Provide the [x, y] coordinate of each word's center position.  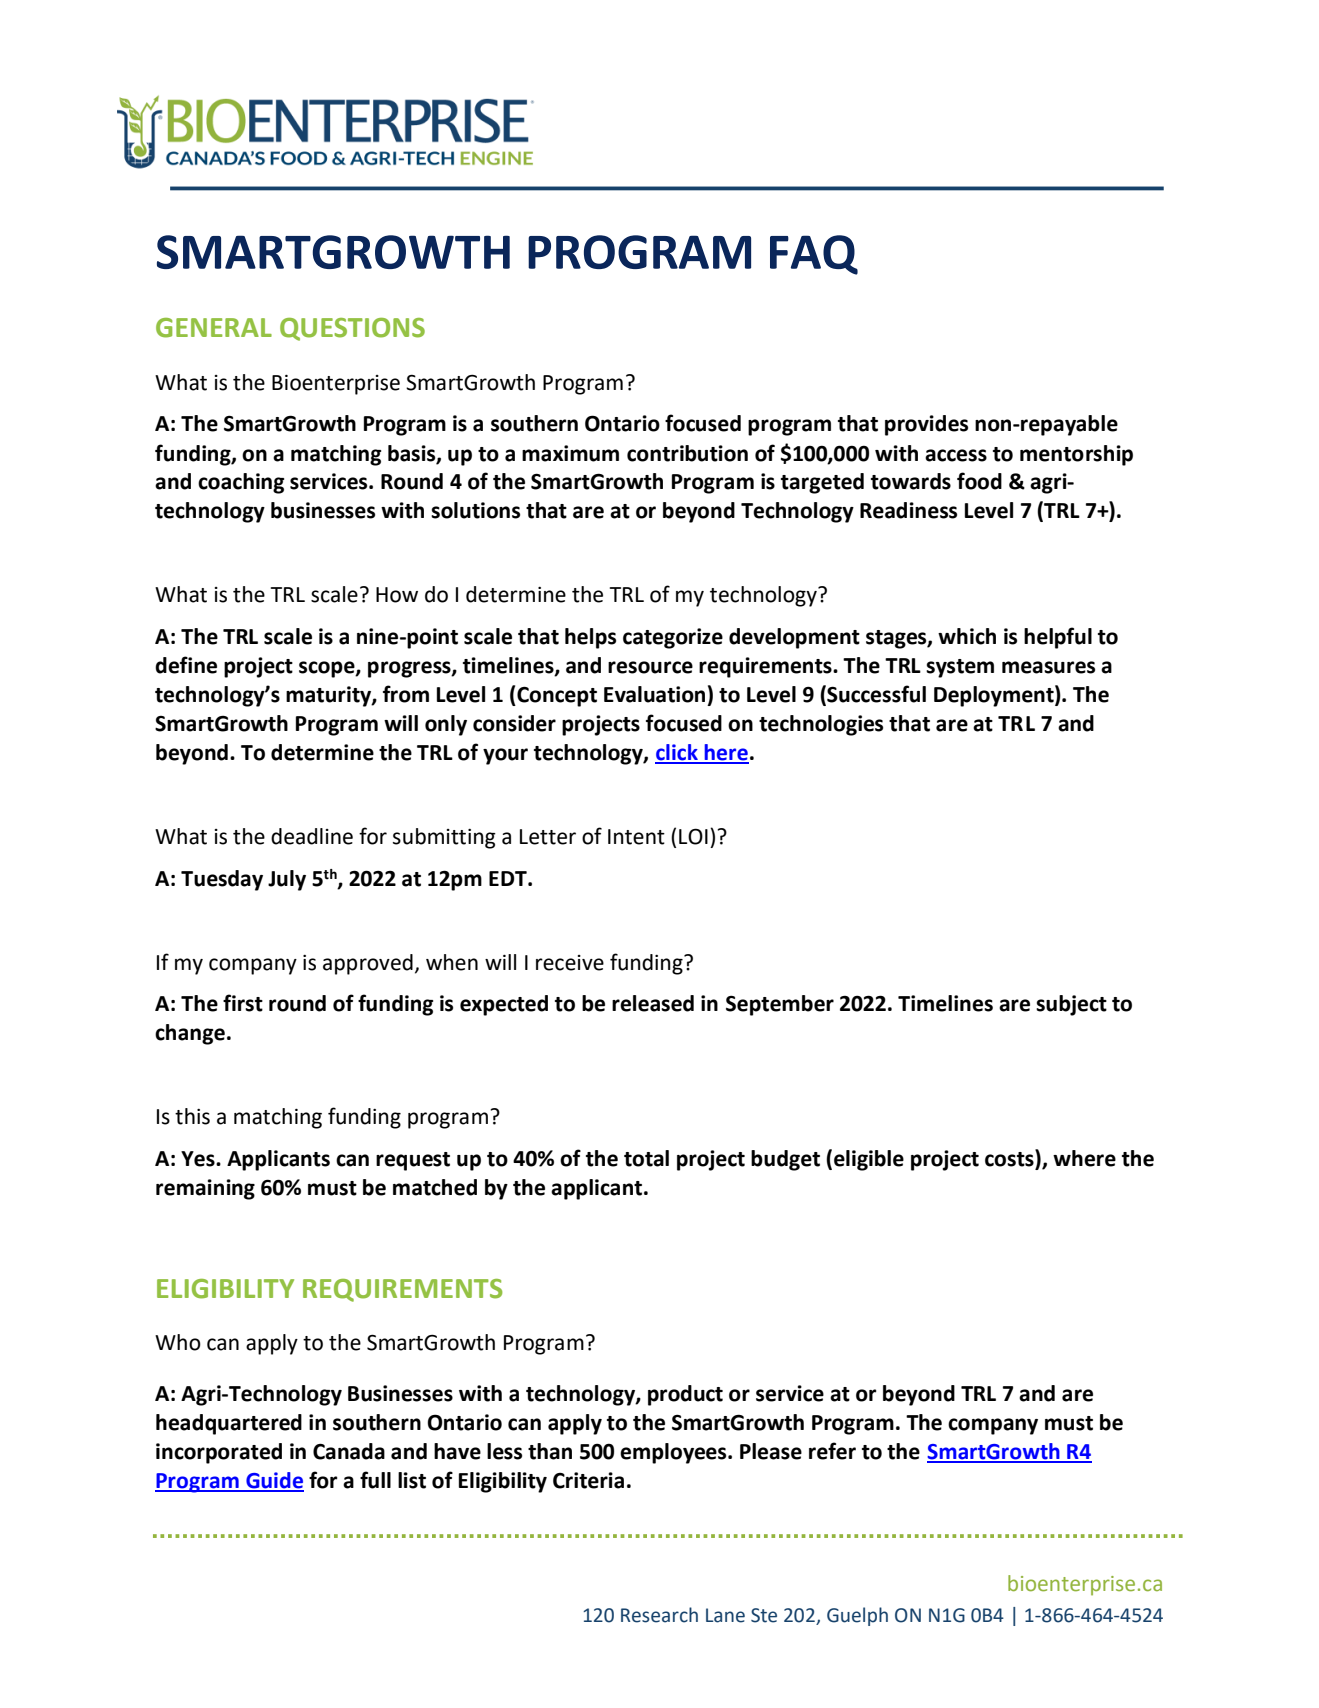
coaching [241, 483]
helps [590, 638]
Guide [274, 1481]
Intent [636, 837]
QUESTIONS [352, 329]
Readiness [908, 510]
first [243, 1003]
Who [178, 1342]
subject [1071, 1005]
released [653, 1003]
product [685, 1395]
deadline [312, 836]
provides [926, 425]
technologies [821, 725]
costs [1010, 1159]
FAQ [814, 255]
